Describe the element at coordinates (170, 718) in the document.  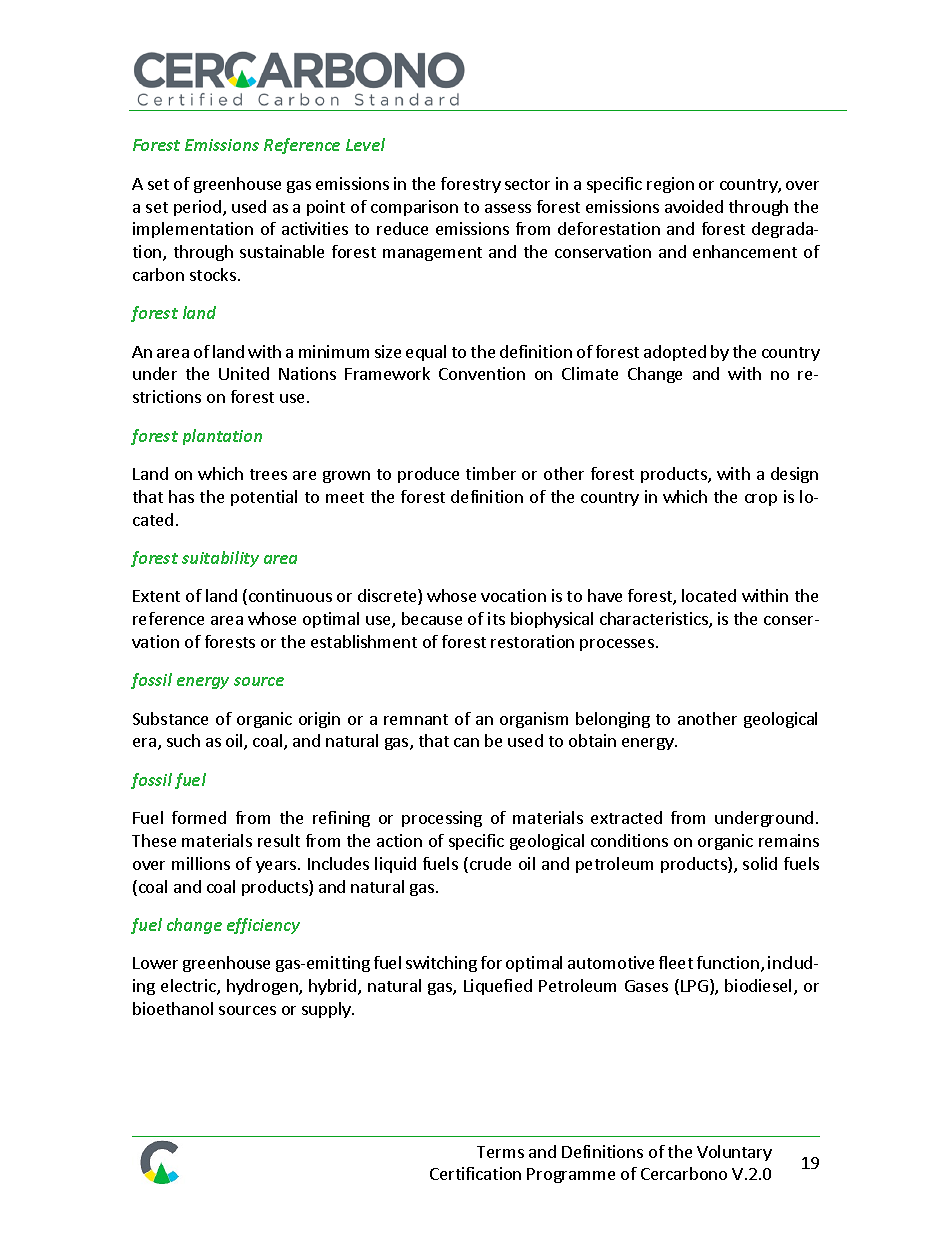
I see `Substance` at that location.
